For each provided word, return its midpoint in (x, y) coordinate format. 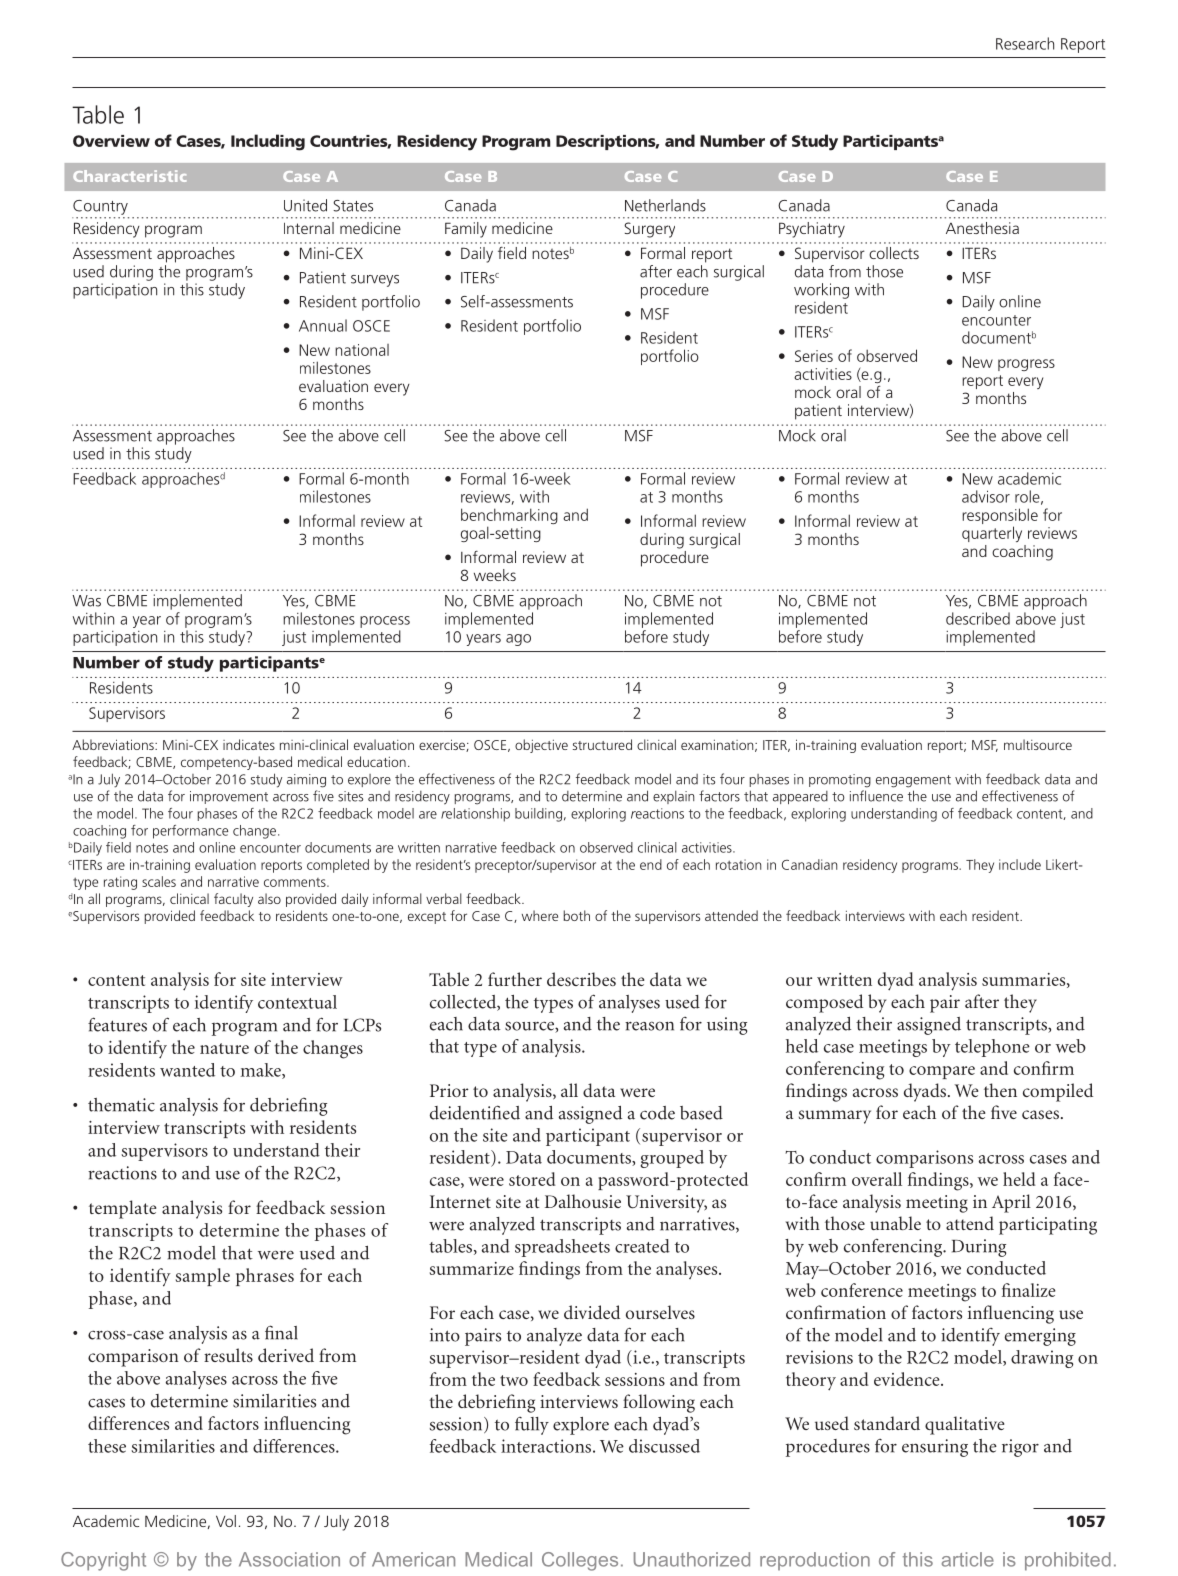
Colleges (580, 1561)
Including (268, 142)
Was (87, 601)
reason (649, 1026)
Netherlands (665, 205)
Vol (226, 1521)
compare (942, 1072)
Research (1025, 43)
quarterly (992, 534)
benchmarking (509, 517)
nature (224, 1048)
